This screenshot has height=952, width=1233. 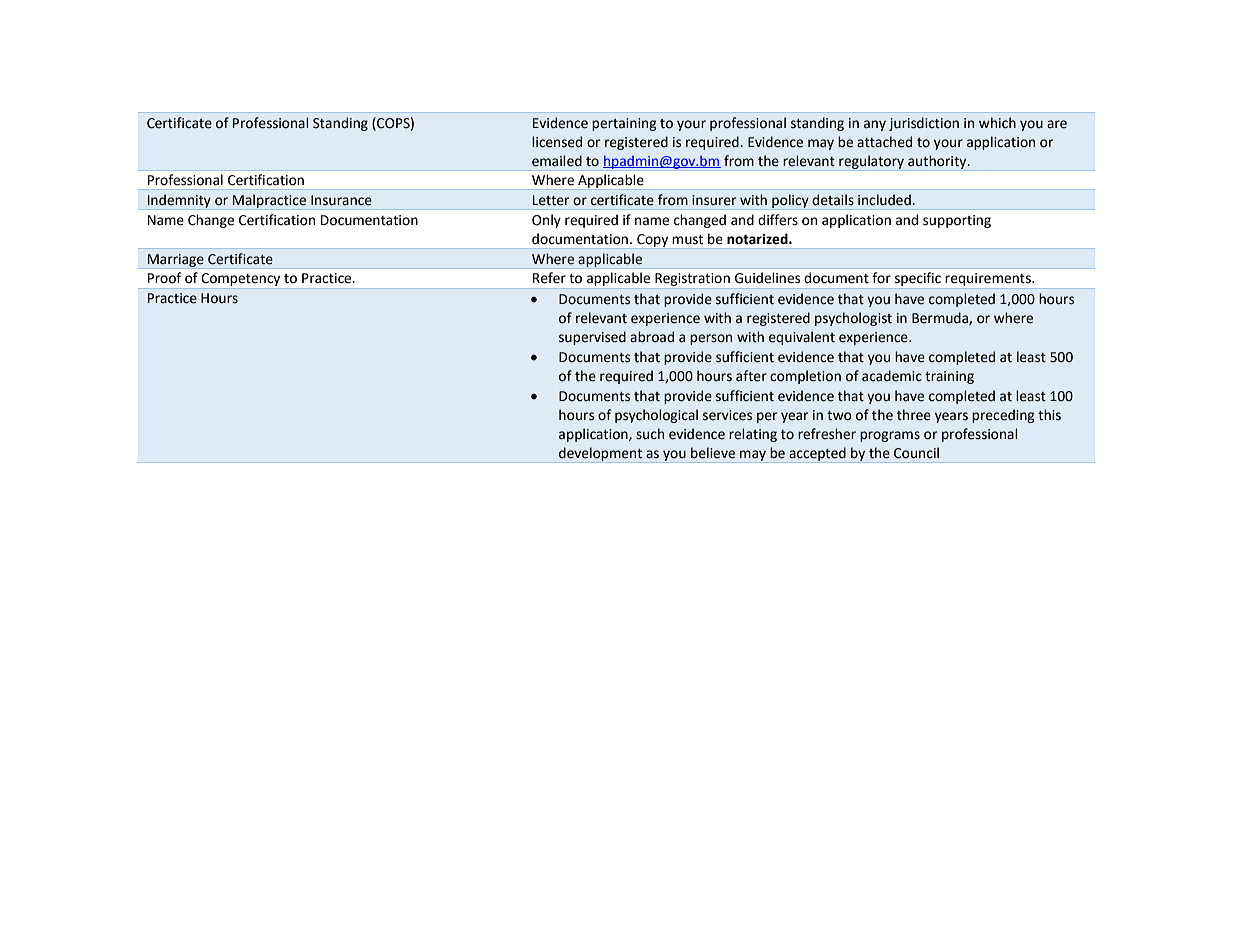 What do you see at coordinates (650, 434) in the screenshot?
I see `such` at bounding box center [650, 434].
